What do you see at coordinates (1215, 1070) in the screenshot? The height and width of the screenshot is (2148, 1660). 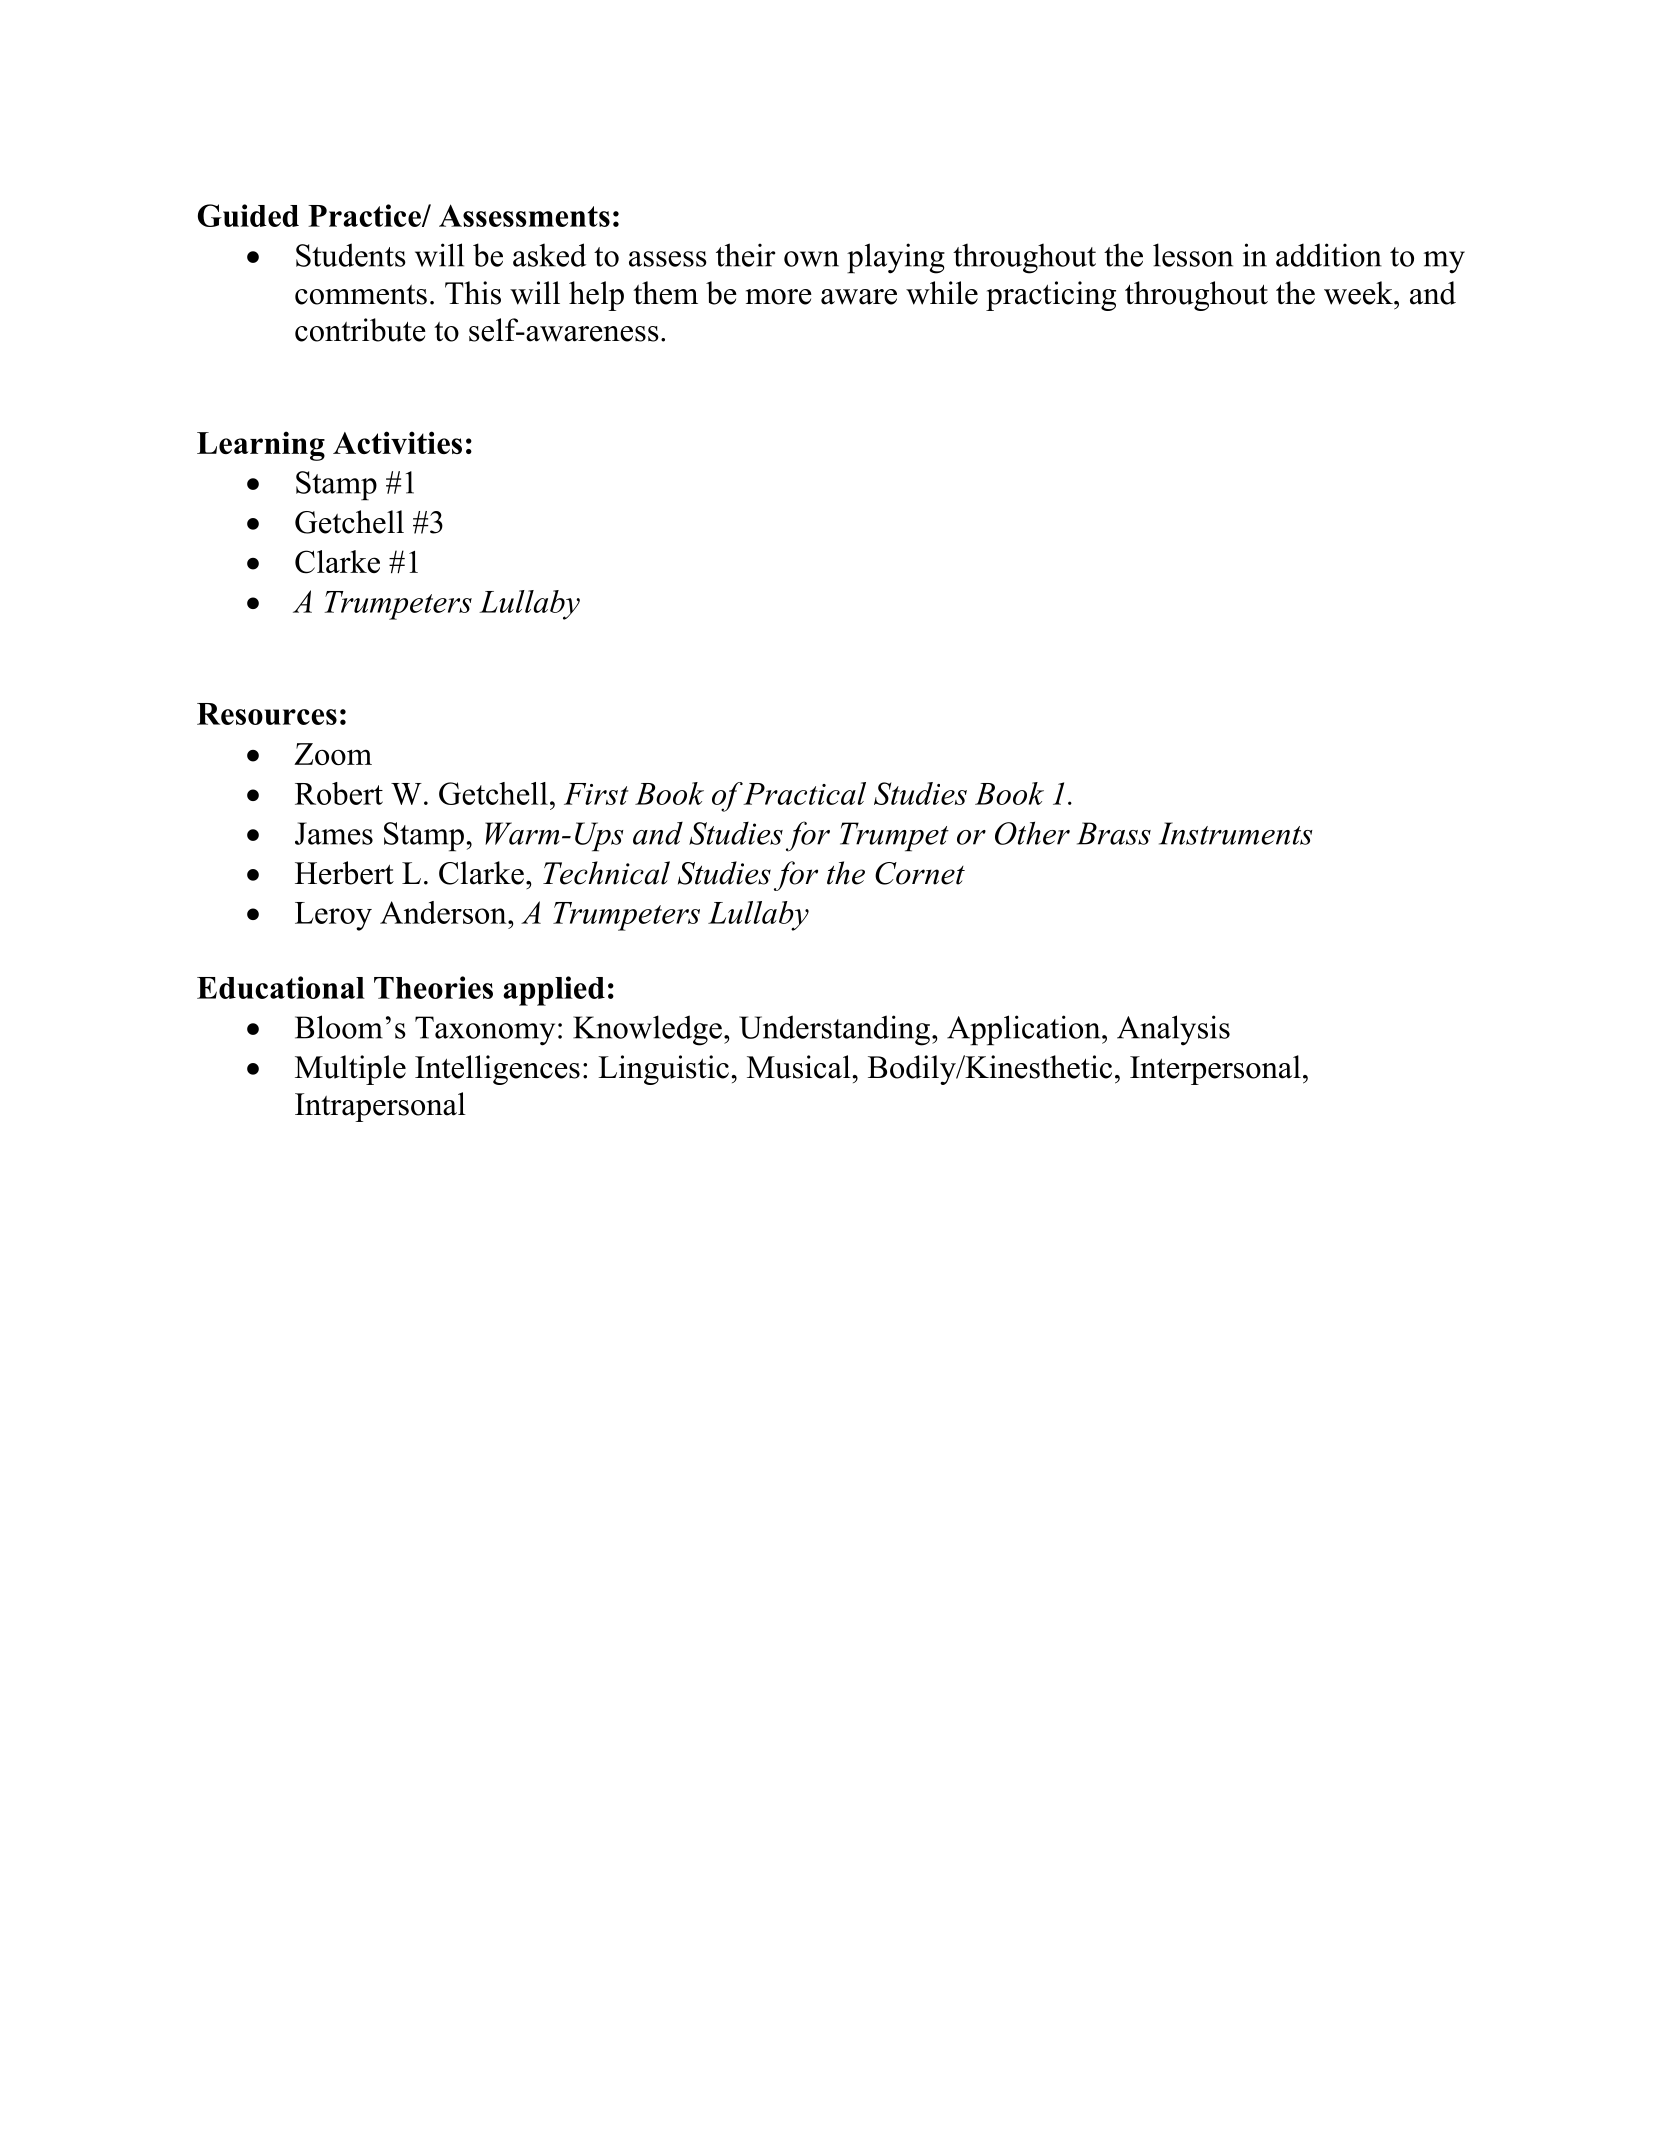 I see `Interpersonal` at bounding box center [1215, 1070].
